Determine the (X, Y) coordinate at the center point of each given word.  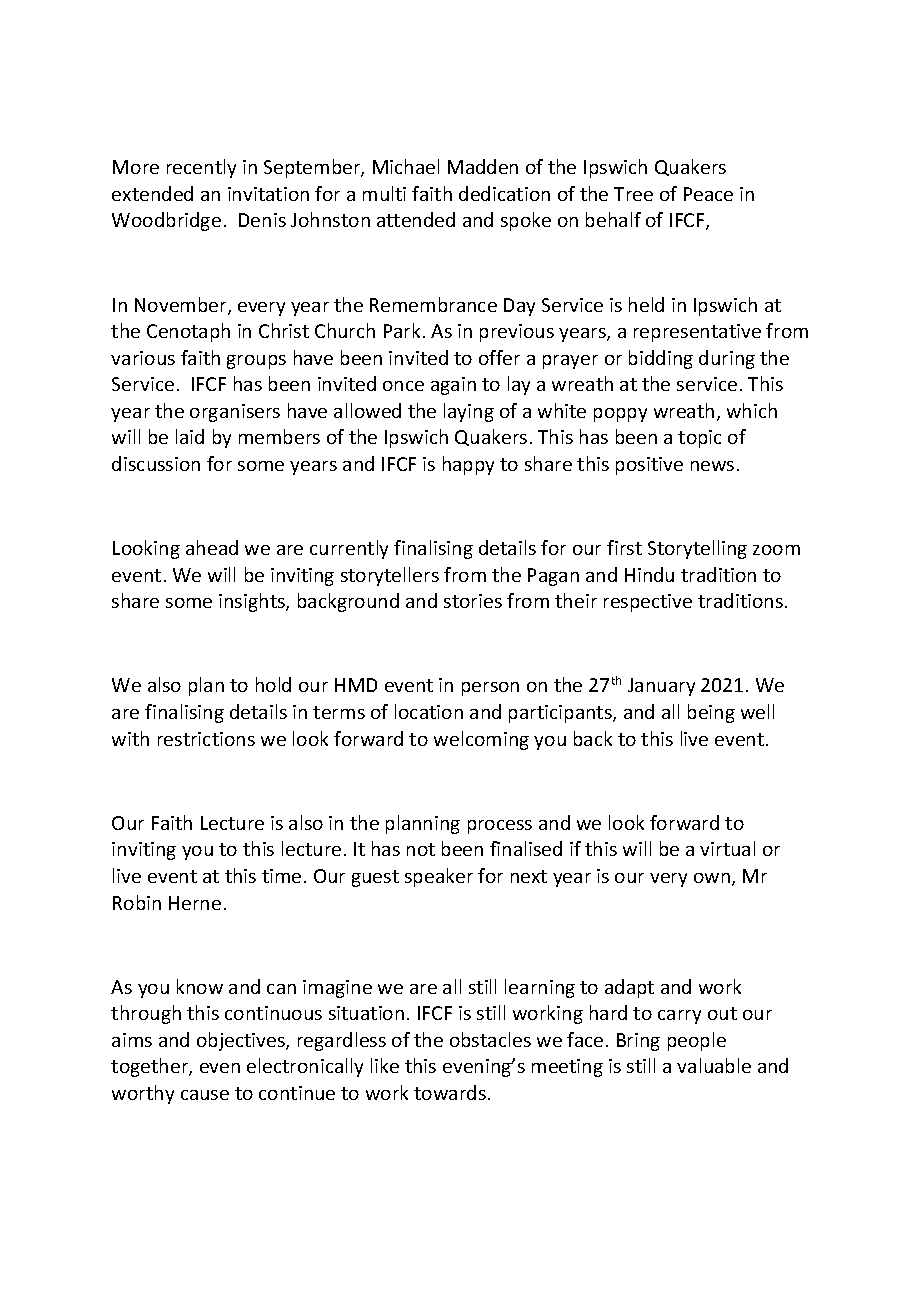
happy (468, 465)
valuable (714, 1065)
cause (205, 1095)
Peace (708, 194)
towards (450, 1092)
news (712, 466)
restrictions (206, 739)
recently (201, 168)
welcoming (481, 740)
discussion (156, 463)
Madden (483, 166)
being (711, 713)
